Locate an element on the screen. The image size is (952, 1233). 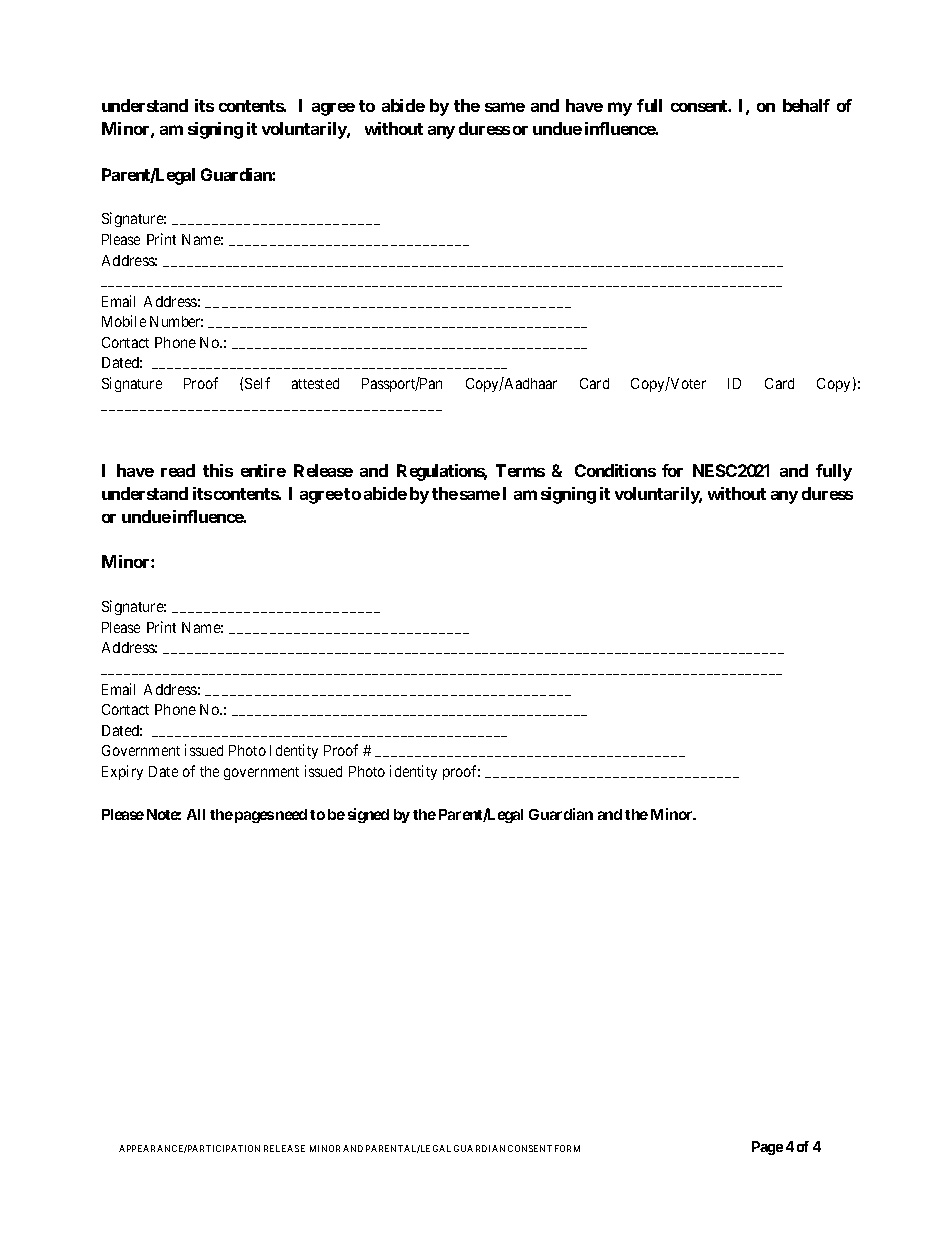
Self is located at coordinates (257, 383).
